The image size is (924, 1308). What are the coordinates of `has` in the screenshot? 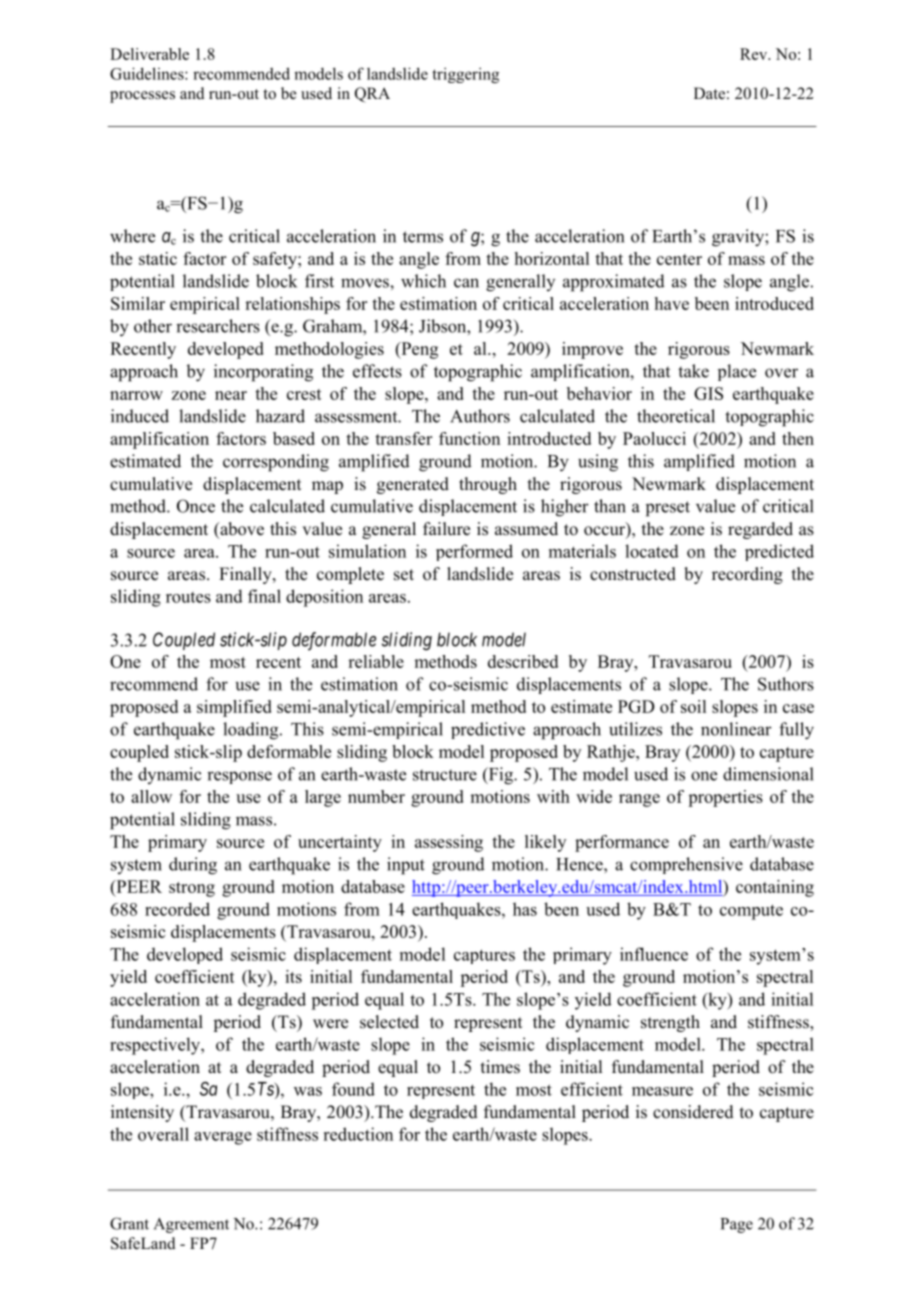 It's located at (525, 909).
